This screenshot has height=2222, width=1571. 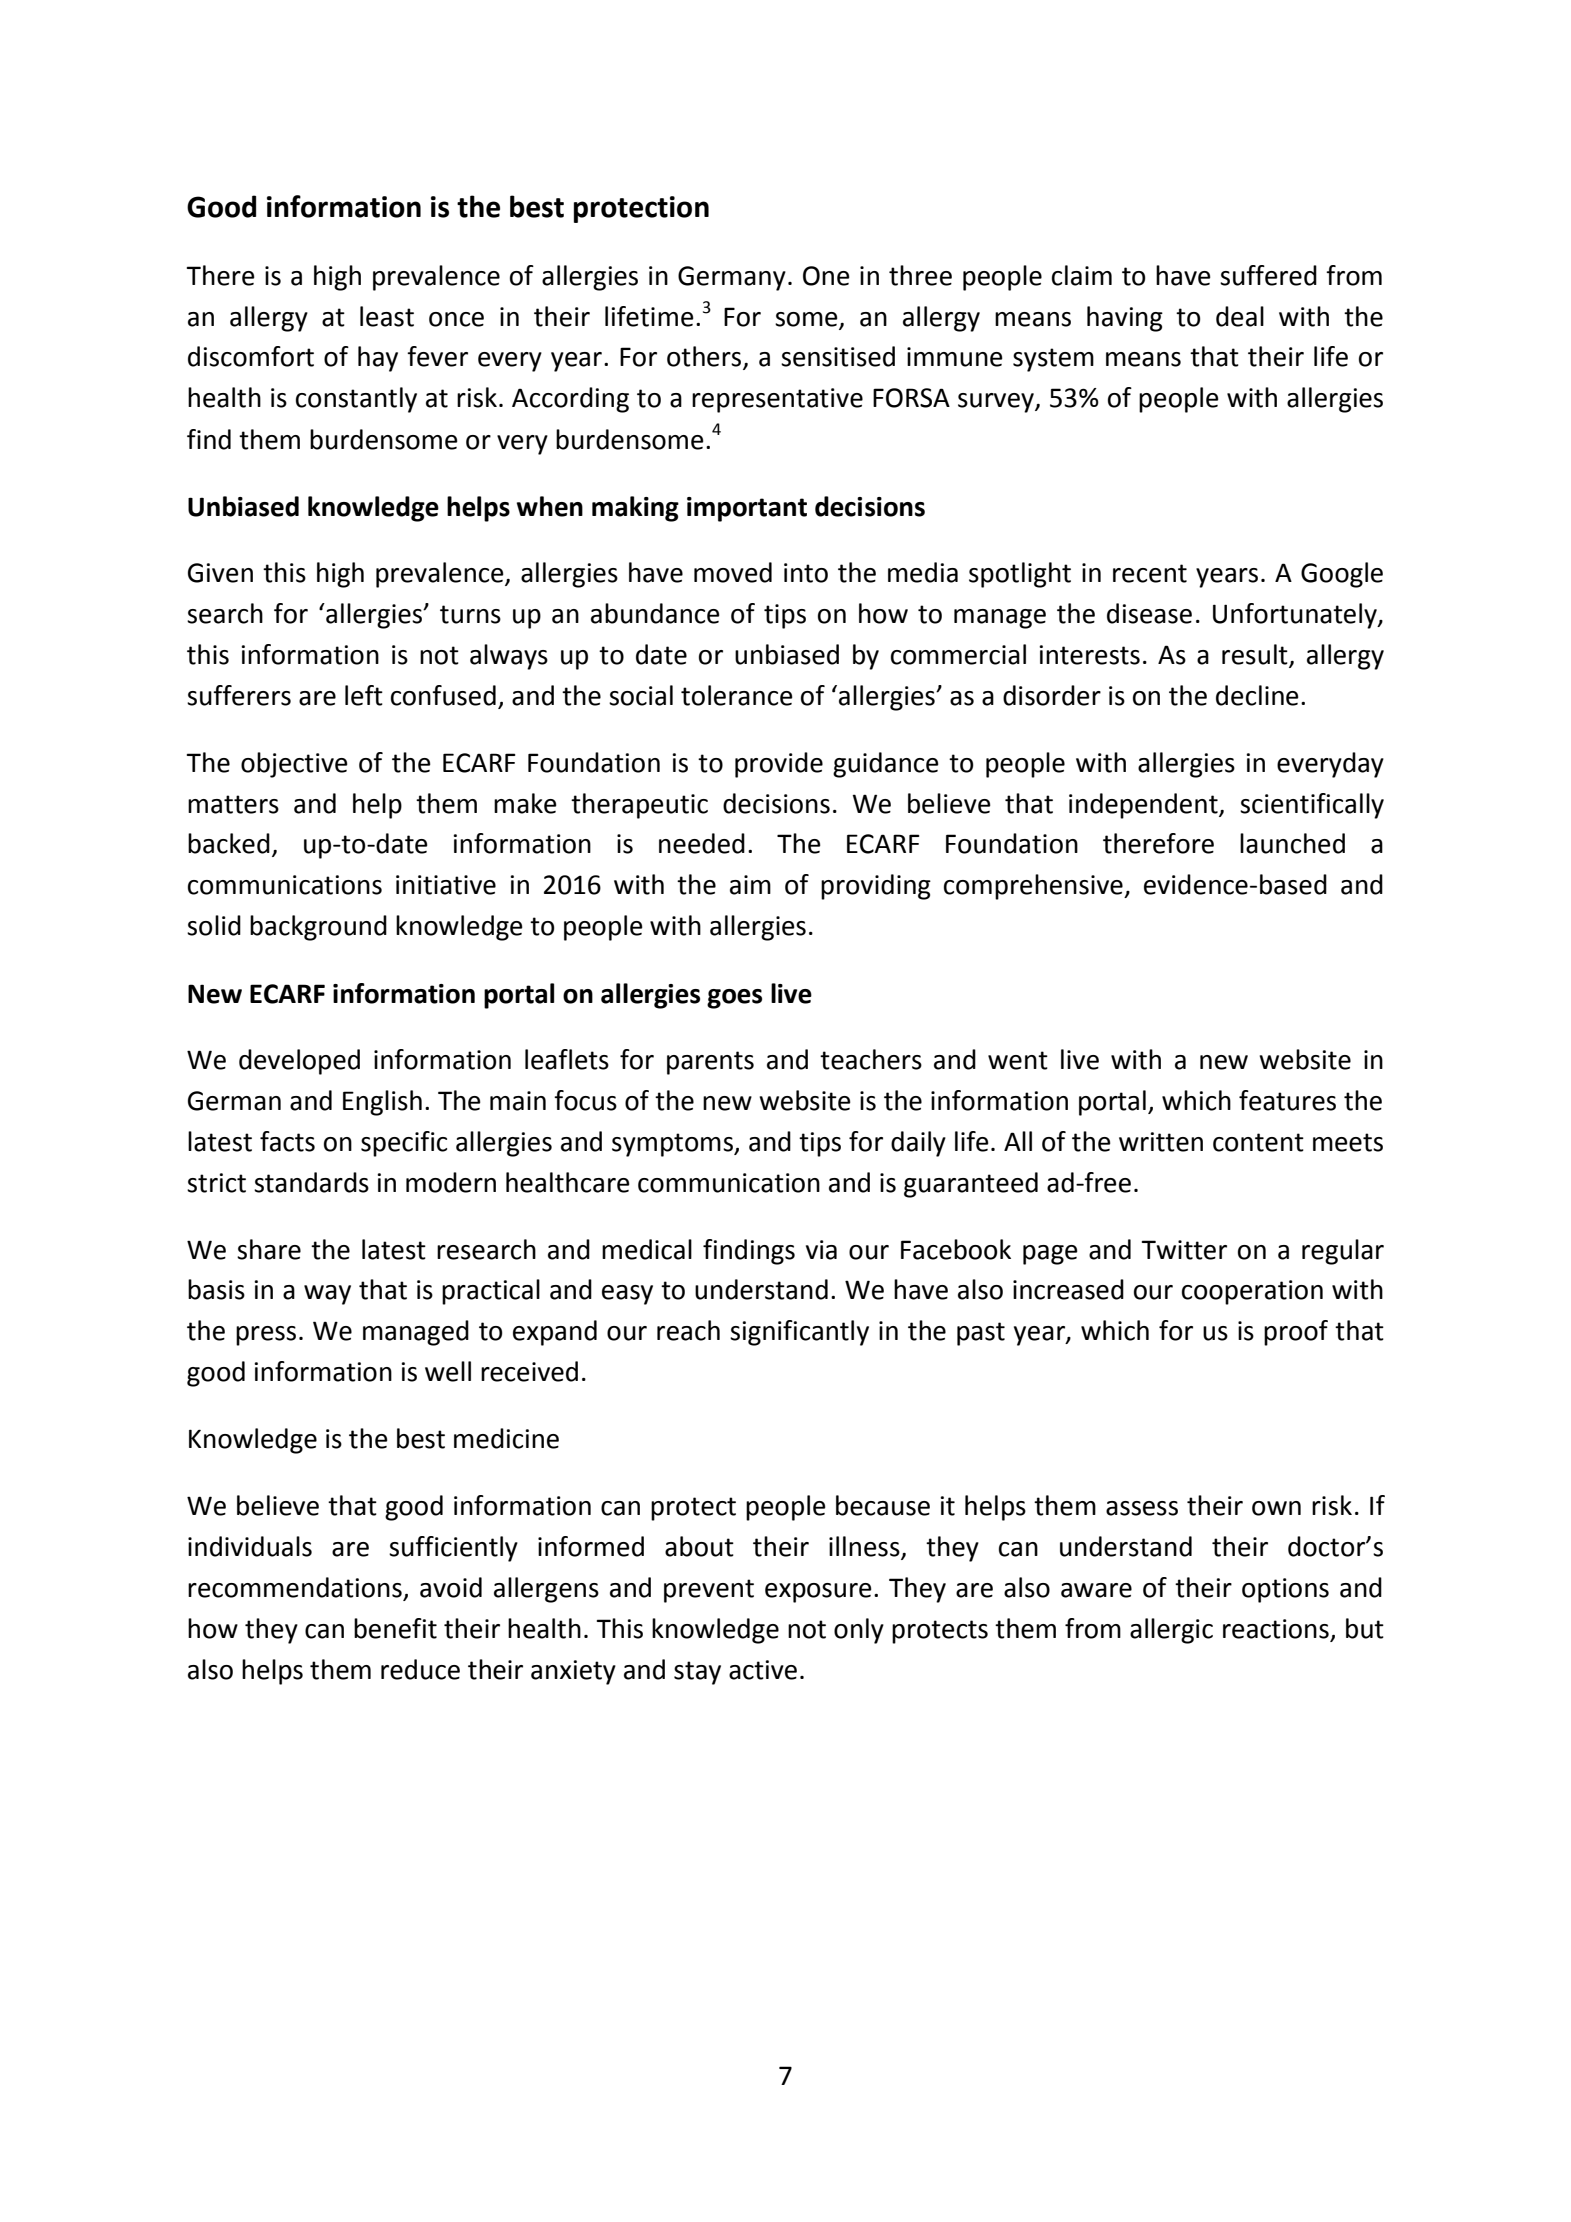 I want to click on benefit, so click(x=395, y=1628).
